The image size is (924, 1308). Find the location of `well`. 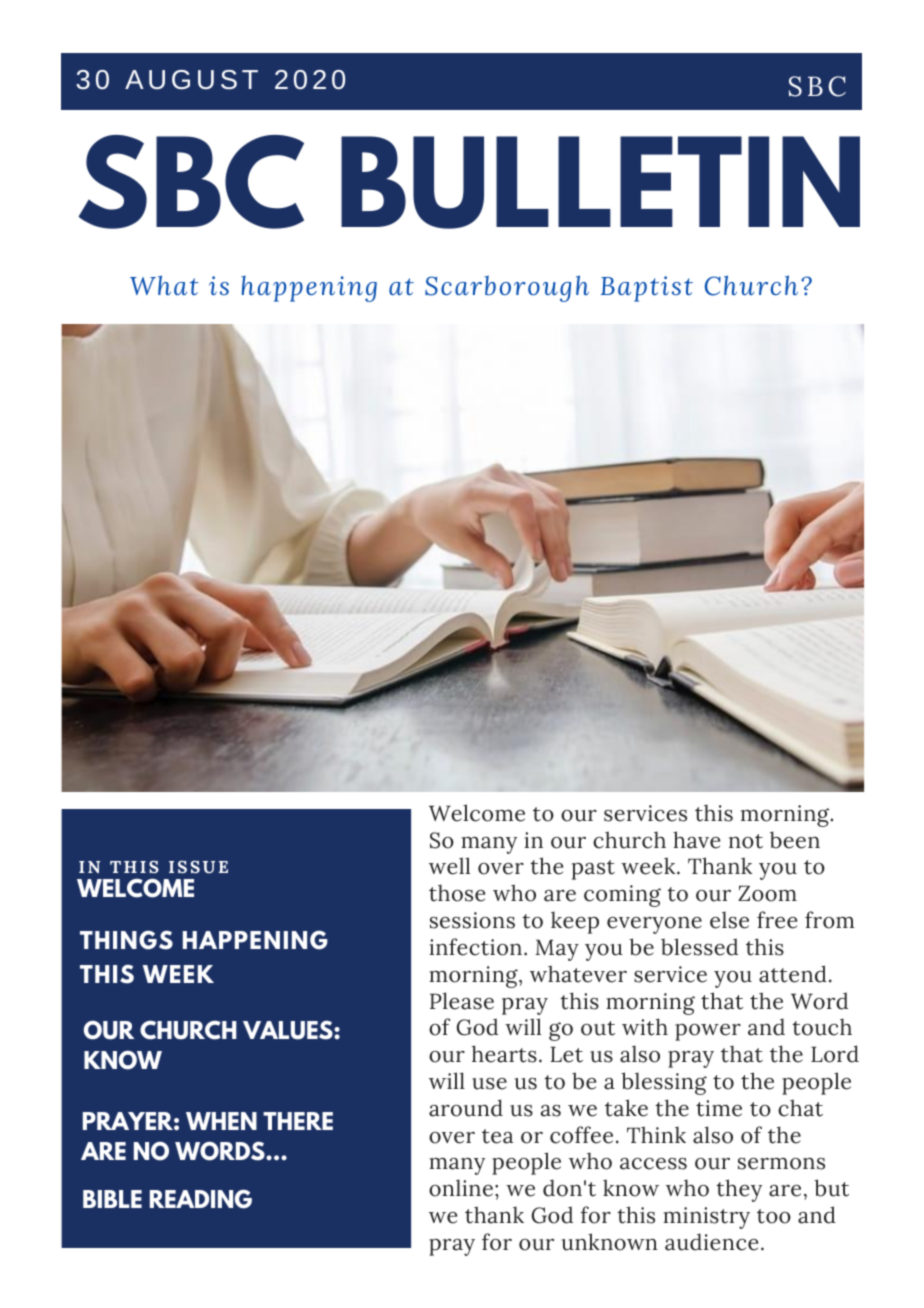

well is located at coordinates (449, 866).
